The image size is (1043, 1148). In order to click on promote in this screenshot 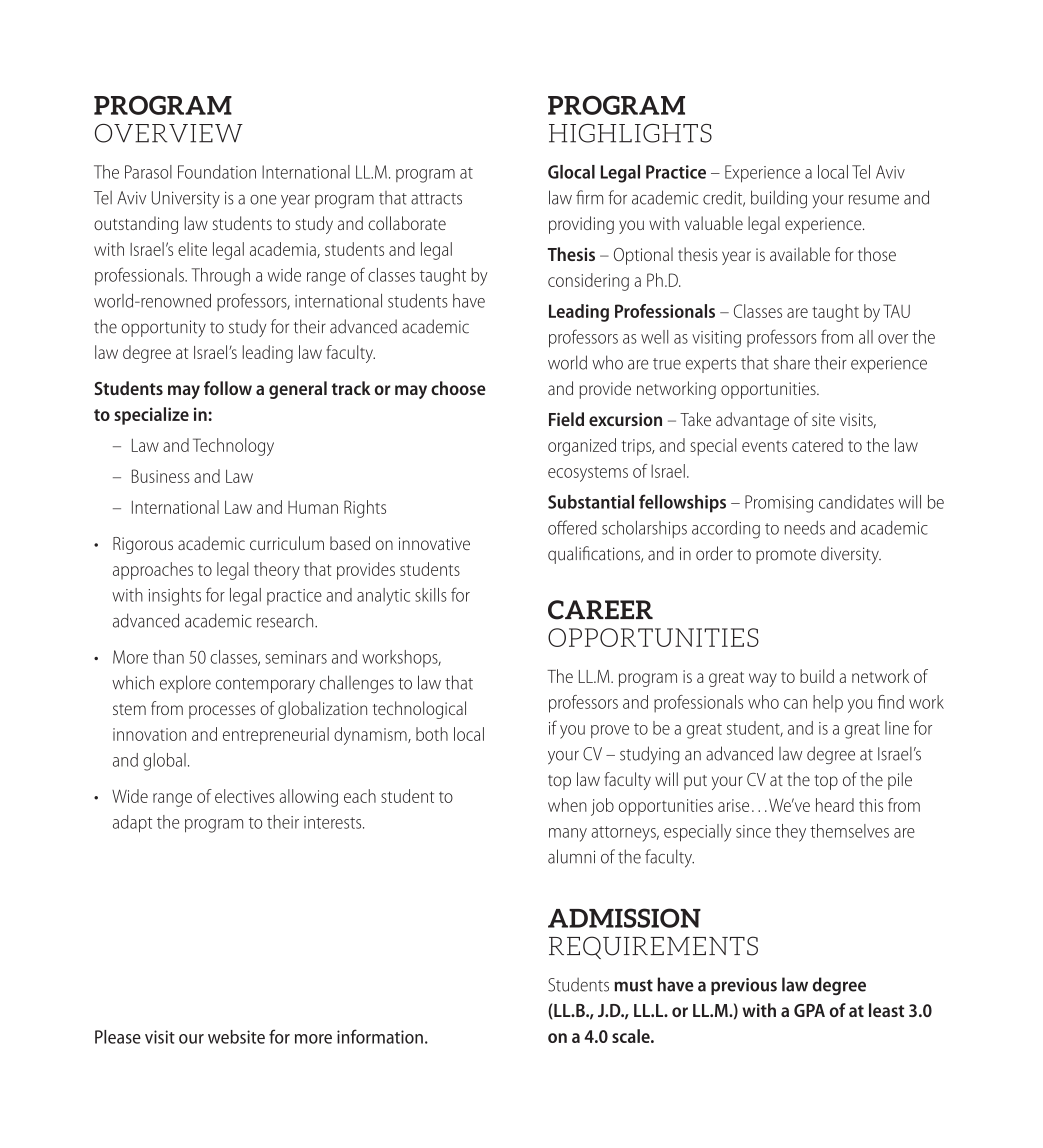, I will do `click(786, 556)`.
